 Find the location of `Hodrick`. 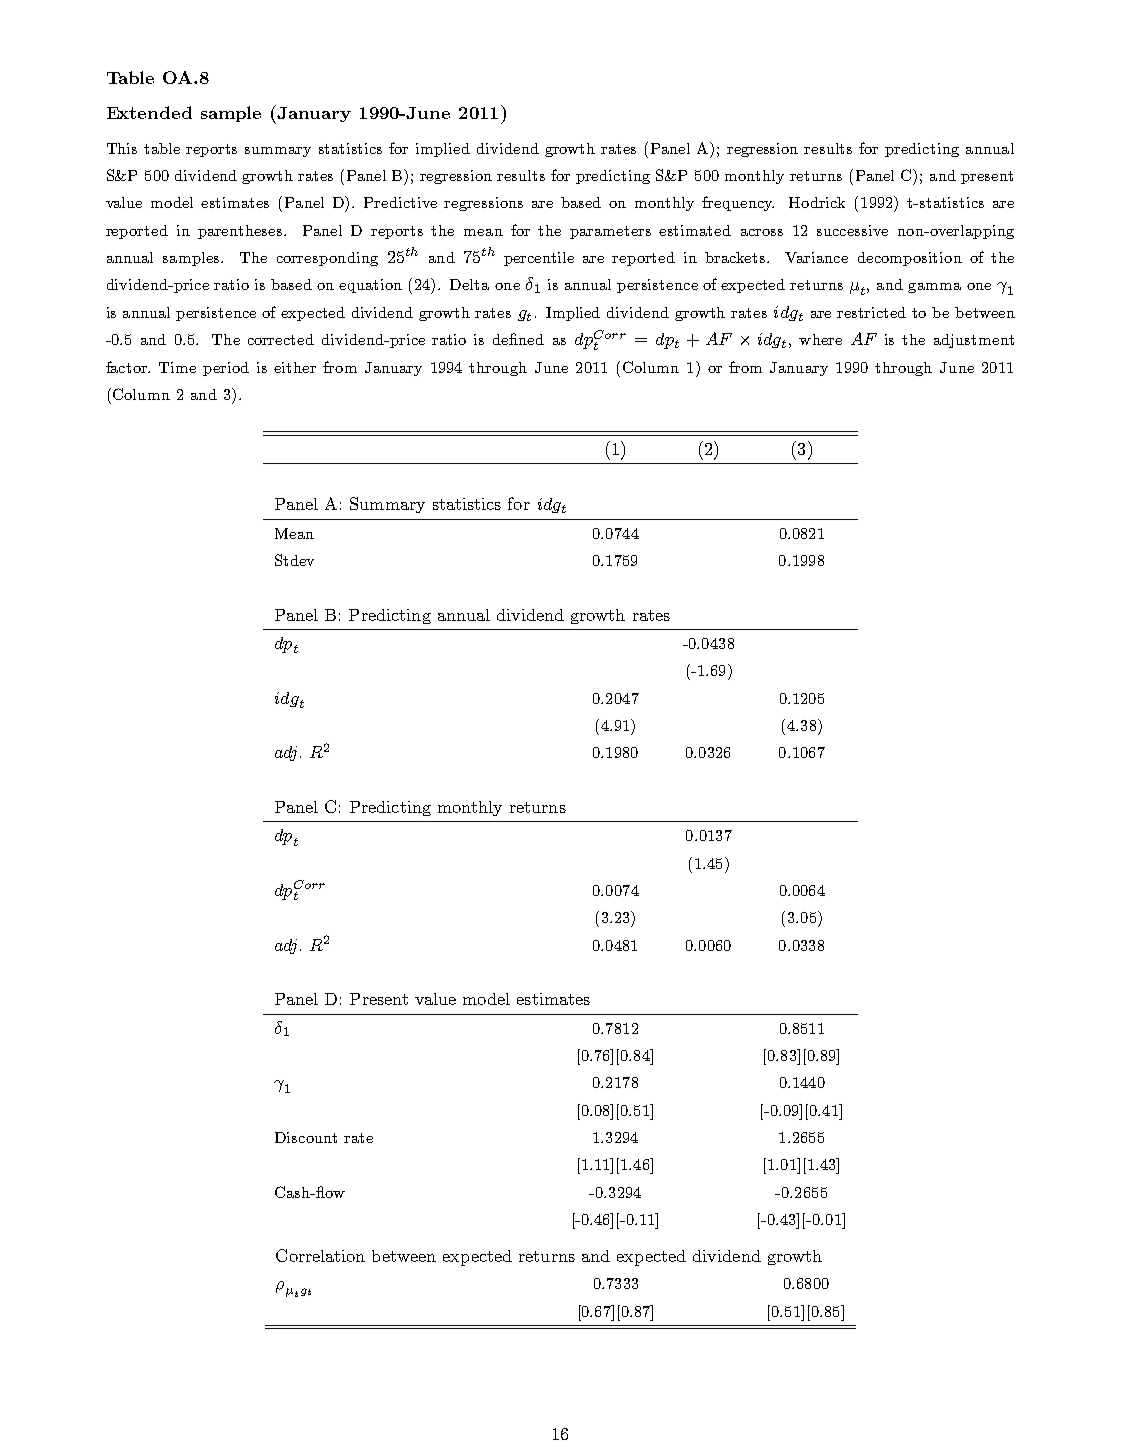

Hodrick is located at coordinates (817, 202).
